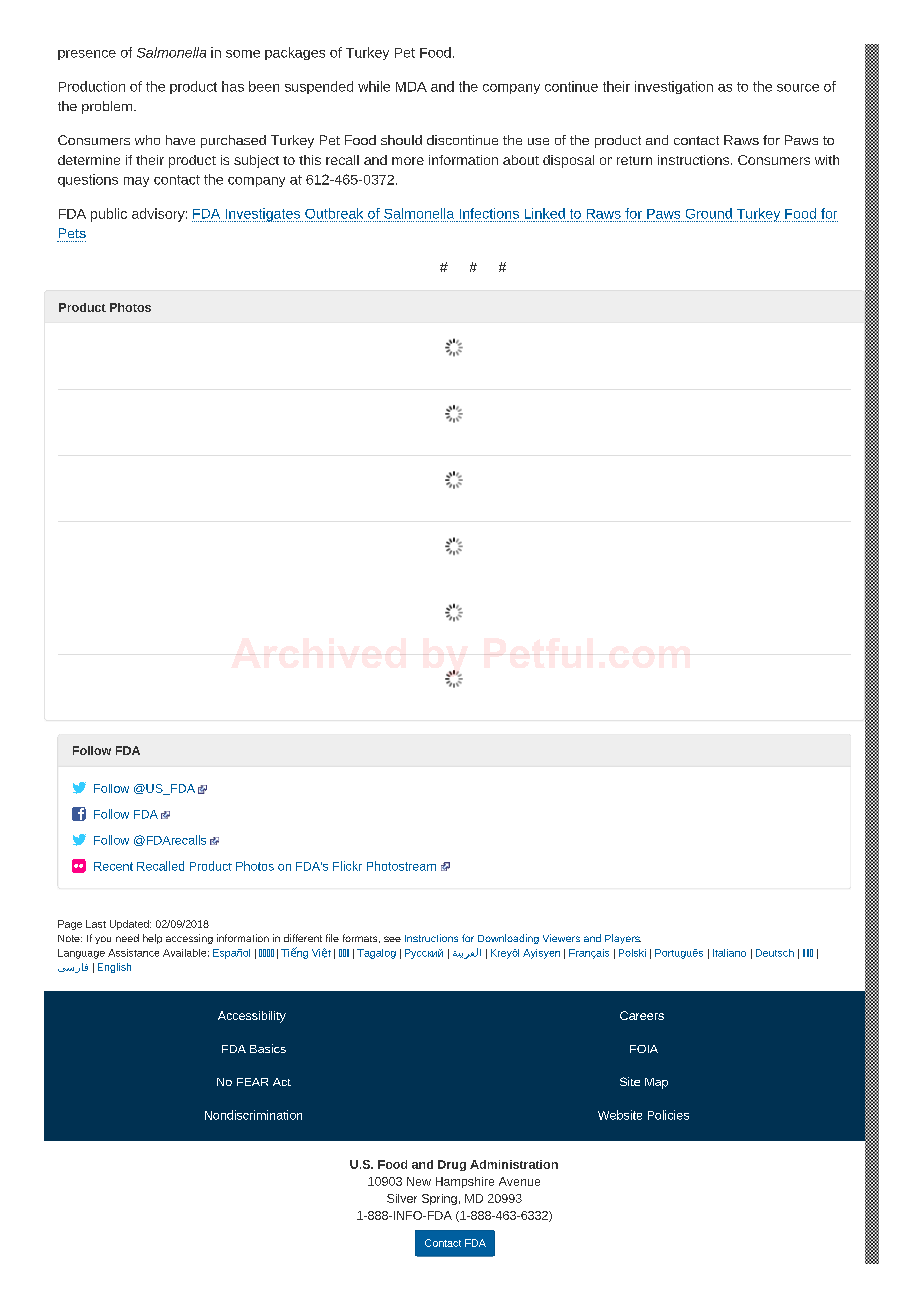 This screenshot has height=1308, width=924. Describe the element at coordinates (253, 1115) in the screenshot. I see `Nondiscrimination` at that location.
